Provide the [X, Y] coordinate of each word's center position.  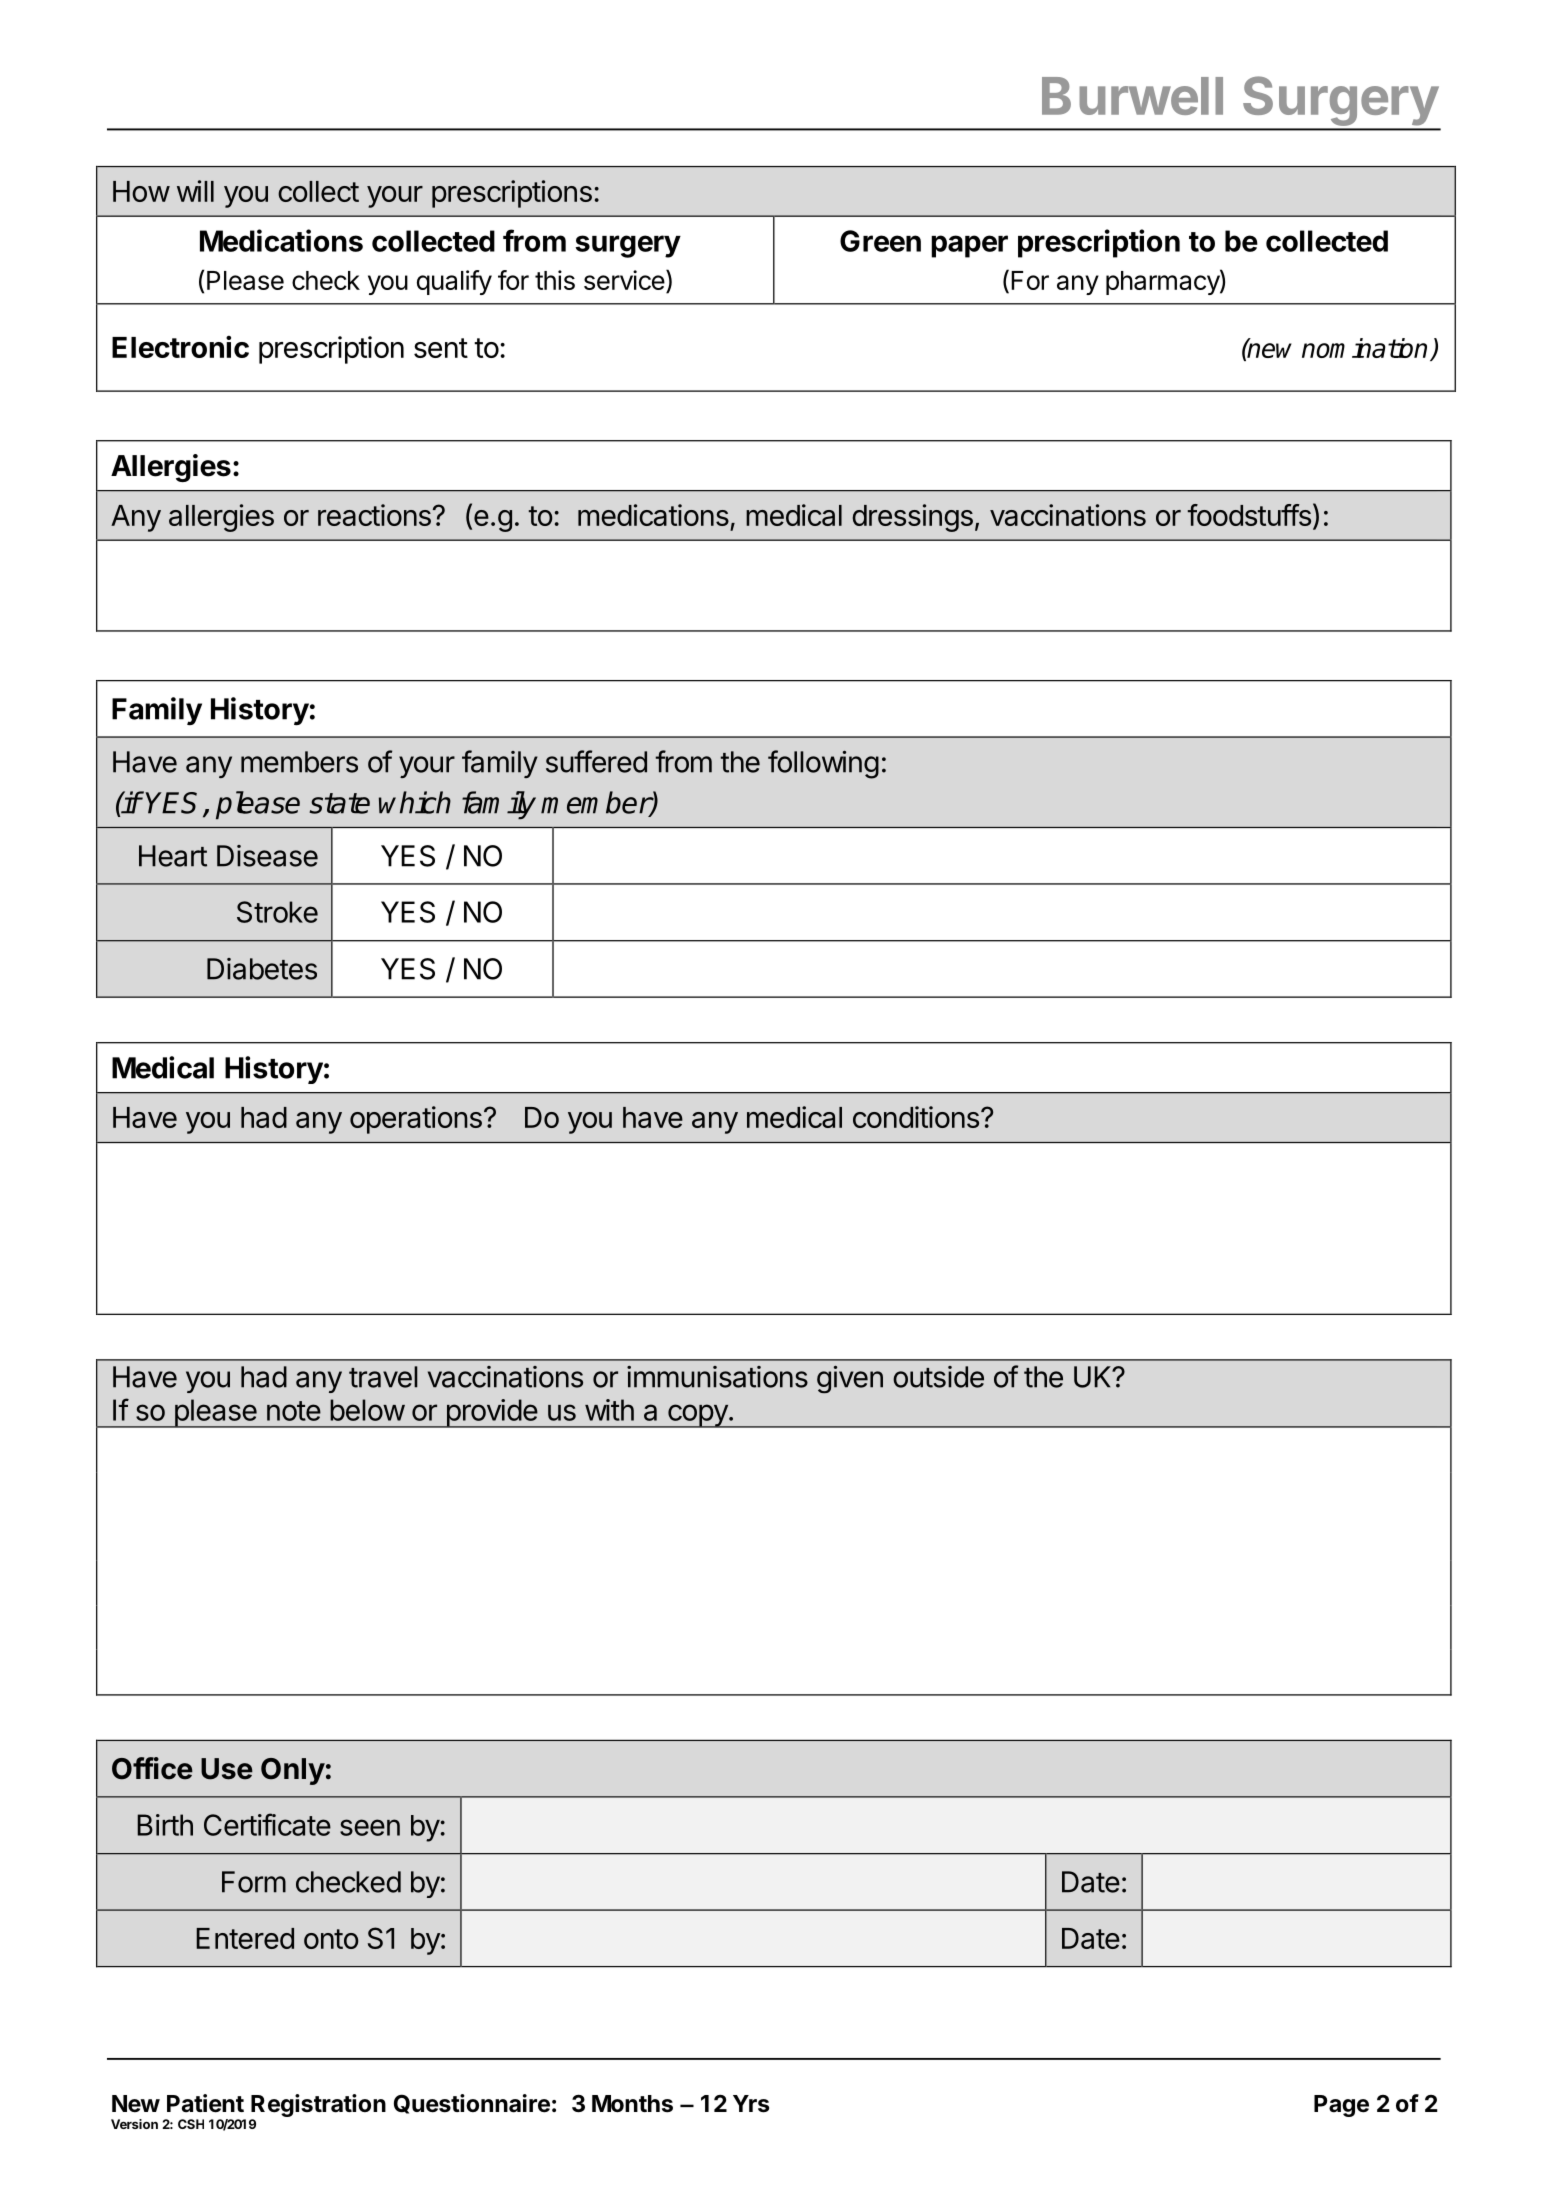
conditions [916, 1117]
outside [938, 1377]
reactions [374, 515]
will [195, 191]
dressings [912, 518]
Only [293, 1771]
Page [1341, 2106]
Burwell [1132, 96]
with [609, 1410]
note [294, 1411]
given [850, 1379]
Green [880, 241]
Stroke [277, 912]
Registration [318, 2105]
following [823, 764]
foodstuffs [1249, 515]
